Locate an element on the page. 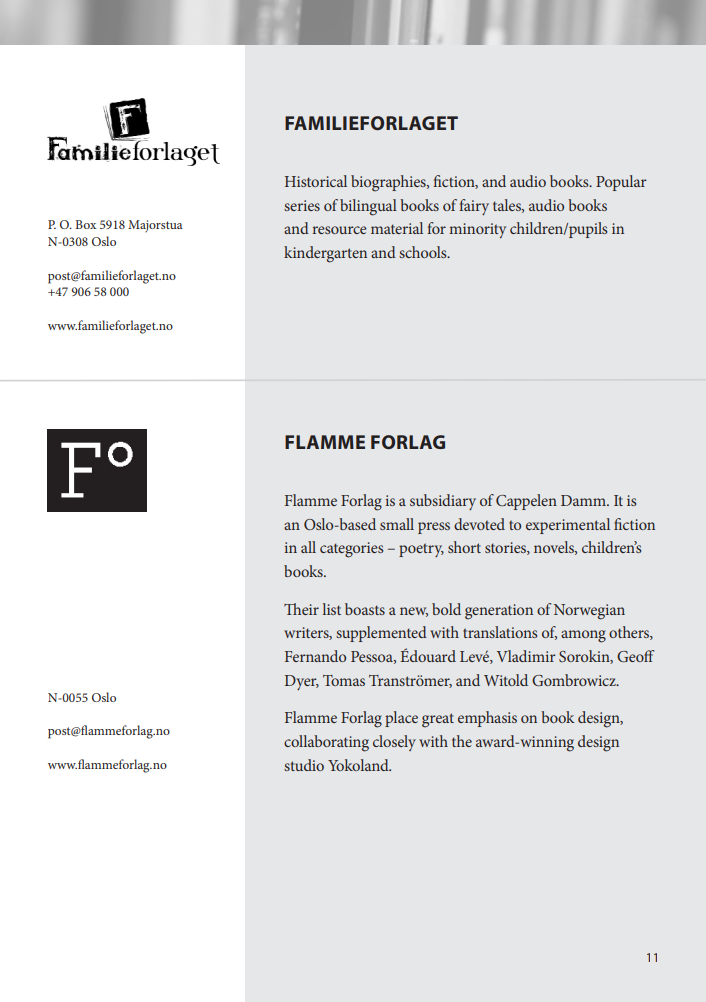 The height and width of the document is (1002, 706). subsidiary is located at coordinates (443, 502).
